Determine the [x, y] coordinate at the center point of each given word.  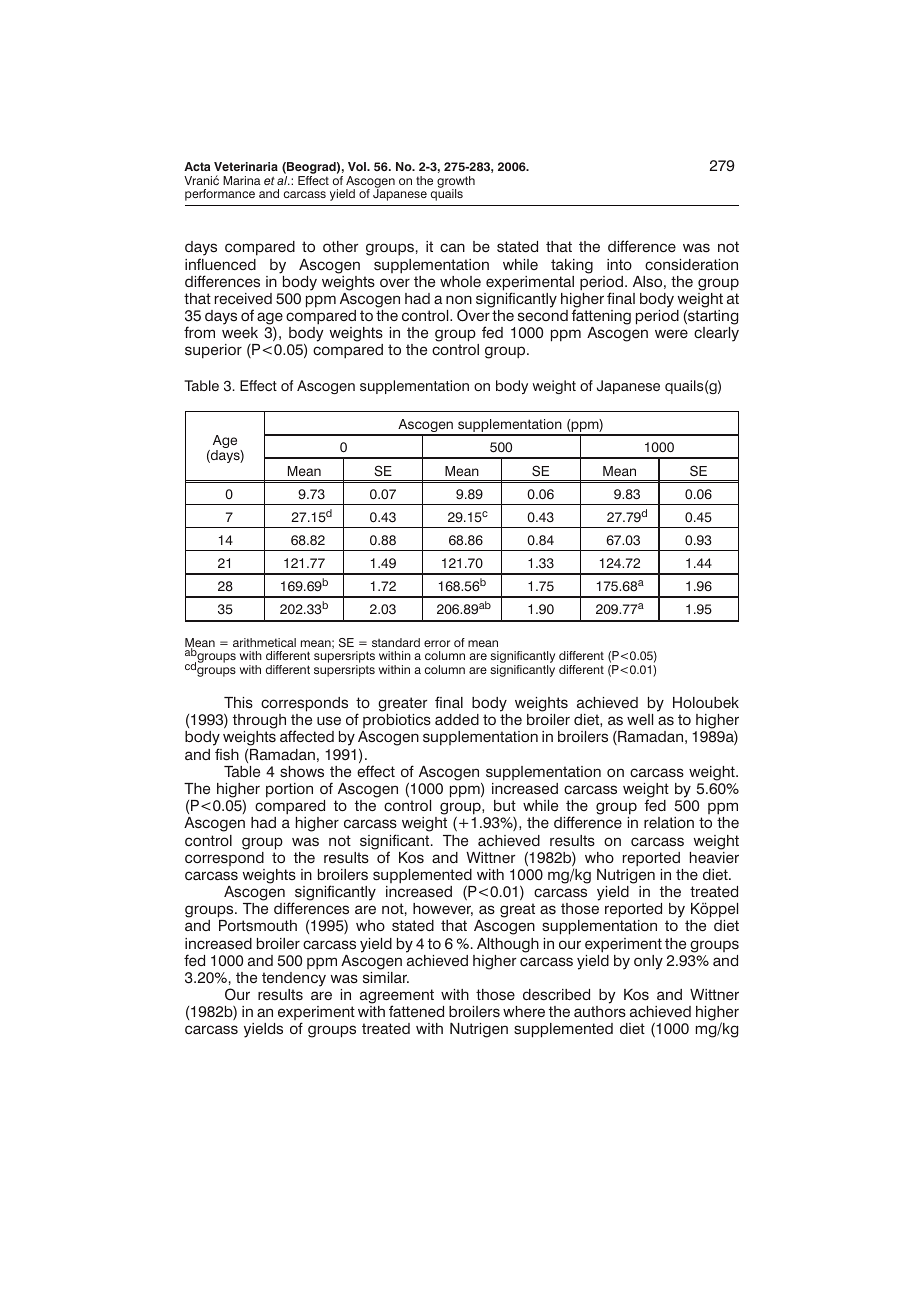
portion [289, 790]
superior [213, 351]
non [459, 299]
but [505, 805]
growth [456, 183]
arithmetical [264, 642]
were [671, 334]
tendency [294, 979]
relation [669, 823]
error [437, 643]
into [619, 265]
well [640, 719]
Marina [242, 180]
